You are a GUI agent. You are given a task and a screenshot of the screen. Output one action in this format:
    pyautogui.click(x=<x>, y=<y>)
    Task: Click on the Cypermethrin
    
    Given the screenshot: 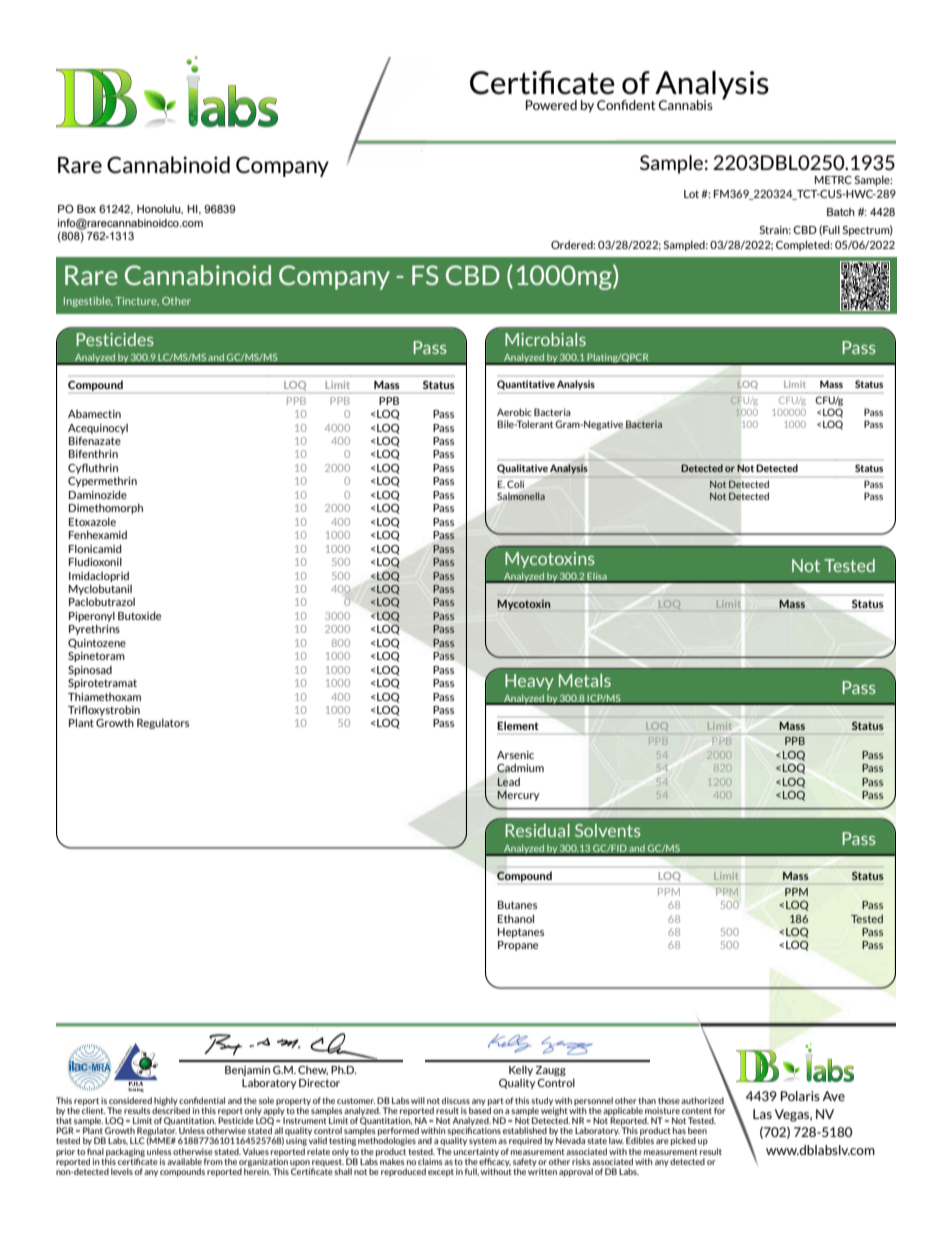 What is the action you would take?
    pyautogui.click(x=102, y=481)
